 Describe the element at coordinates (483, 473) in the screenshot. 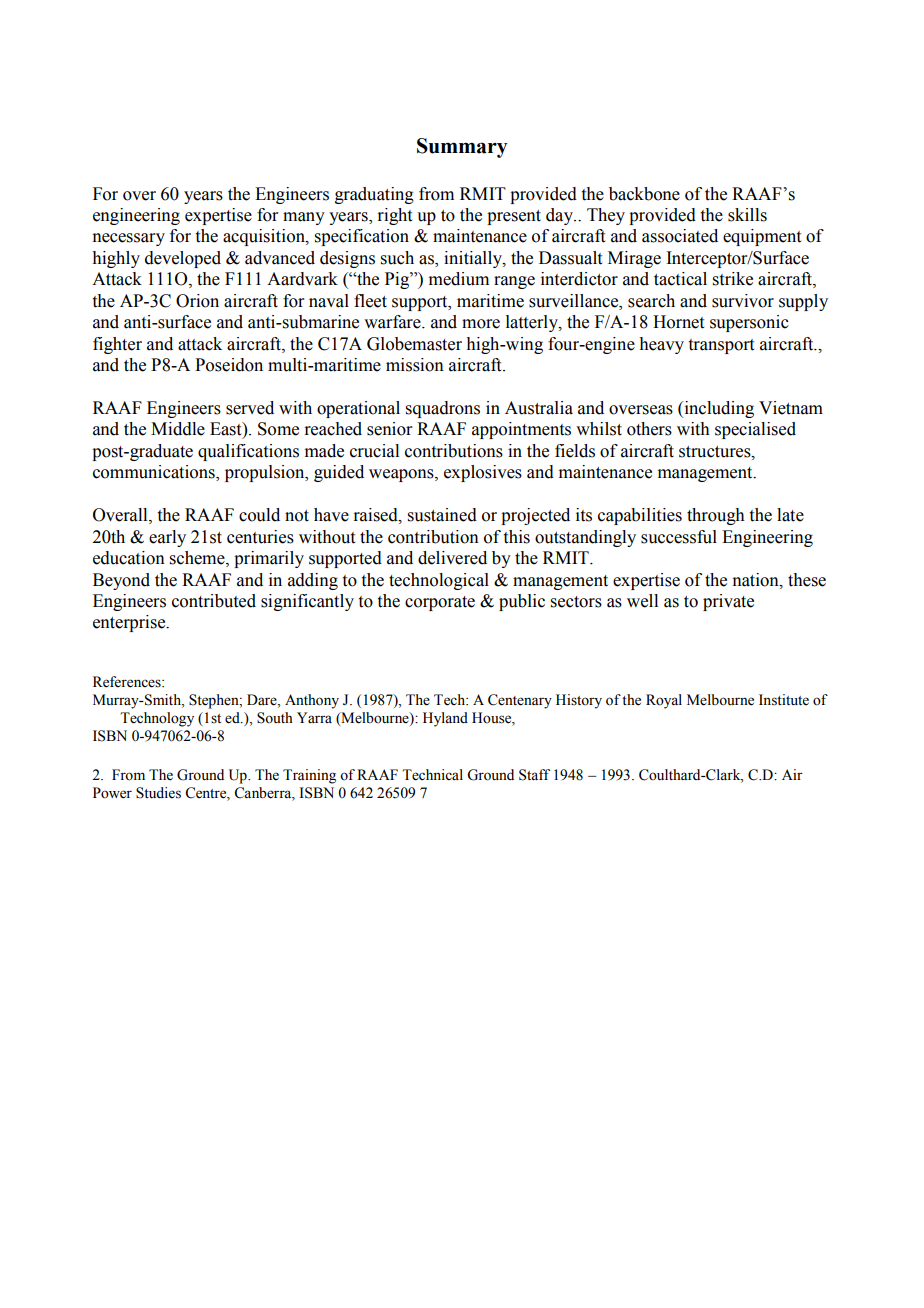

I see `explosives` at that location.
